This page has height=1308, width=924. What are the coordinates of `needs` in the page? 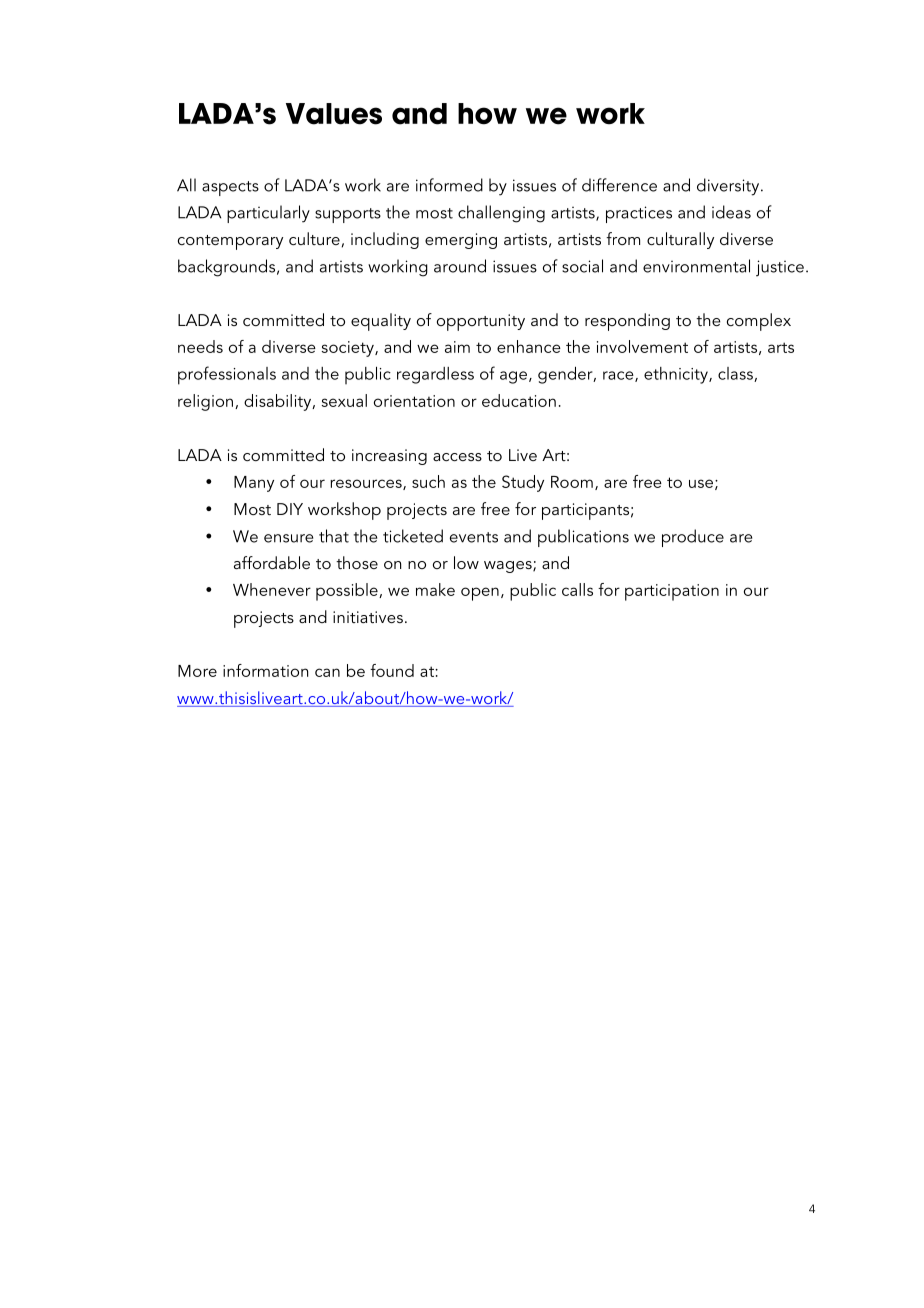 It's located at (200, 346).
